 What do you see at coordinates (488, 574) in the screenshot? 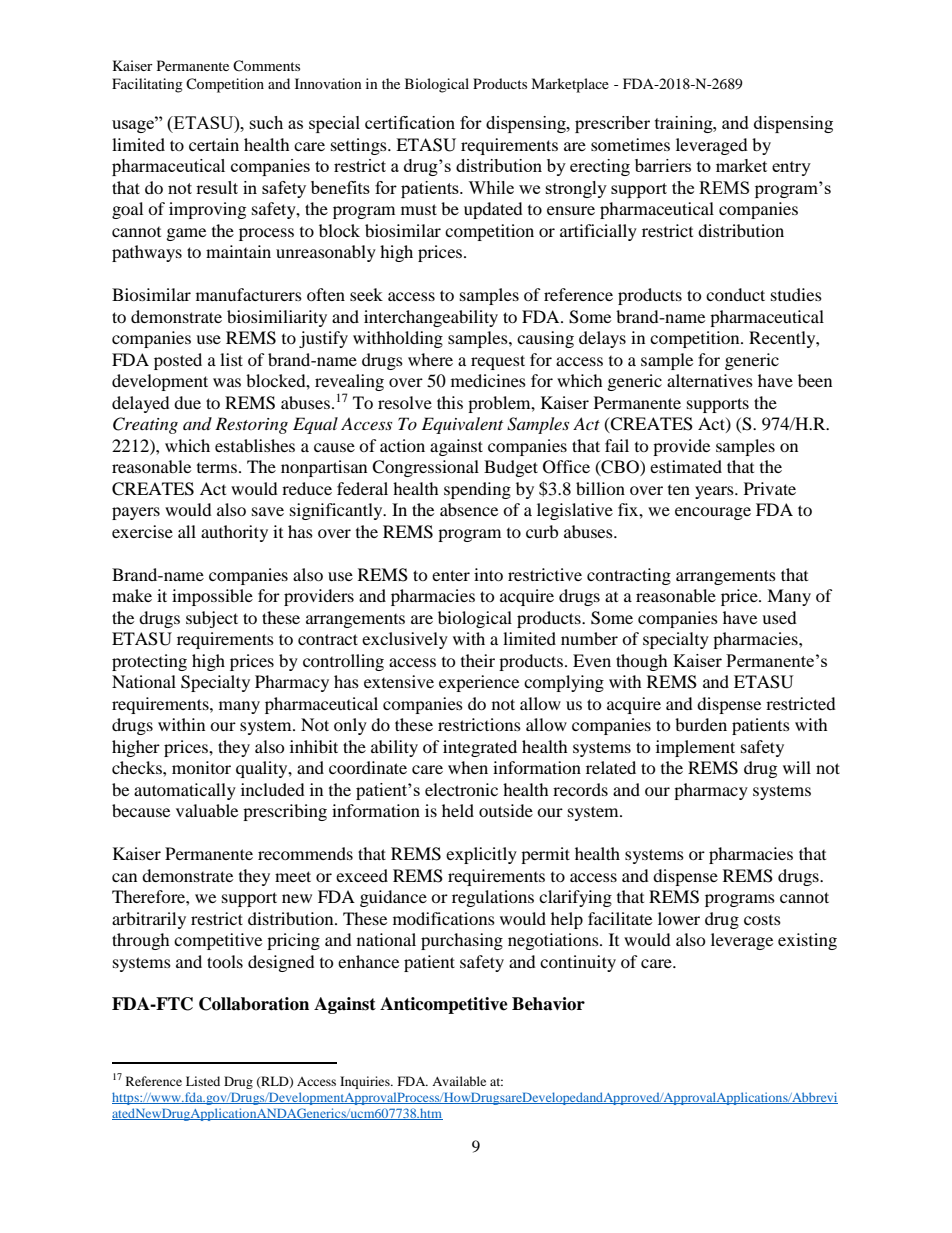
I see `into` at bounding box center [488, 574].
